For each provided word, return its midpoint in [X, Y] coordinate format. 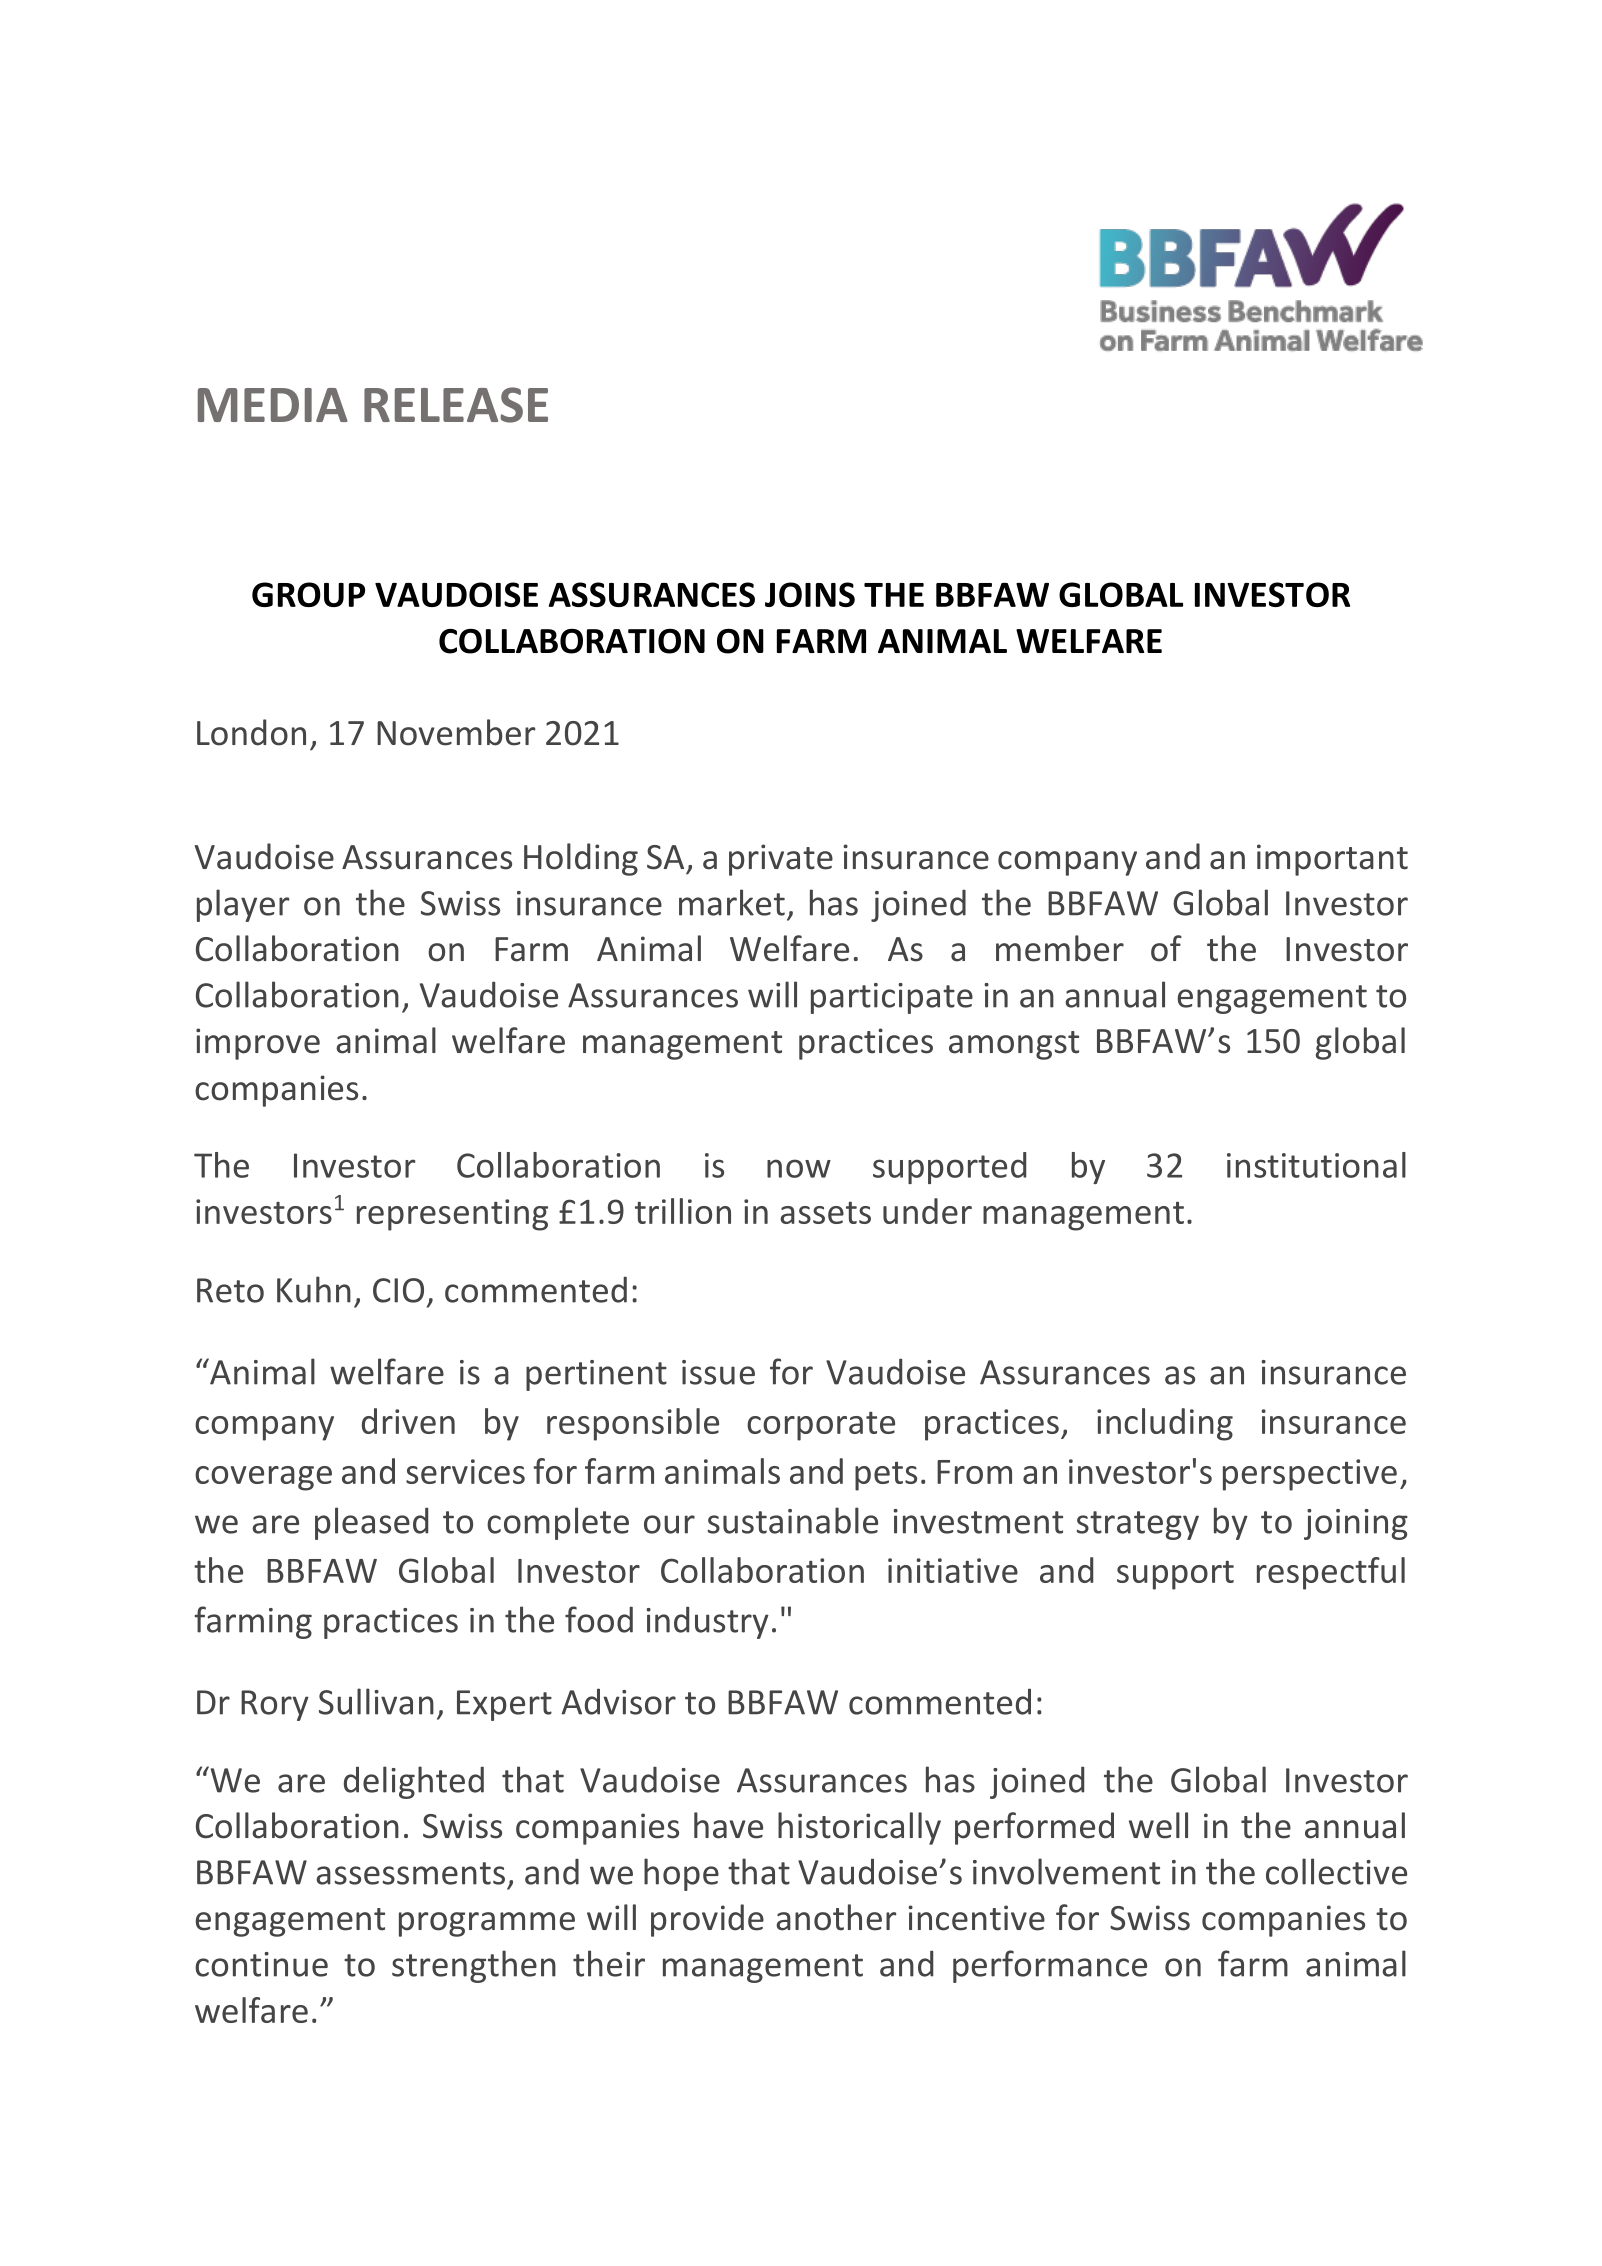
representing [452, 1215]
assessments [410, 1873]
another [836, 1917]
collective [1336, 1871]
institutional [1316, 1165]
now [799, 1168]
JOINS [810, 594]
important [1332, 860]
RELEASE [456, 405]
